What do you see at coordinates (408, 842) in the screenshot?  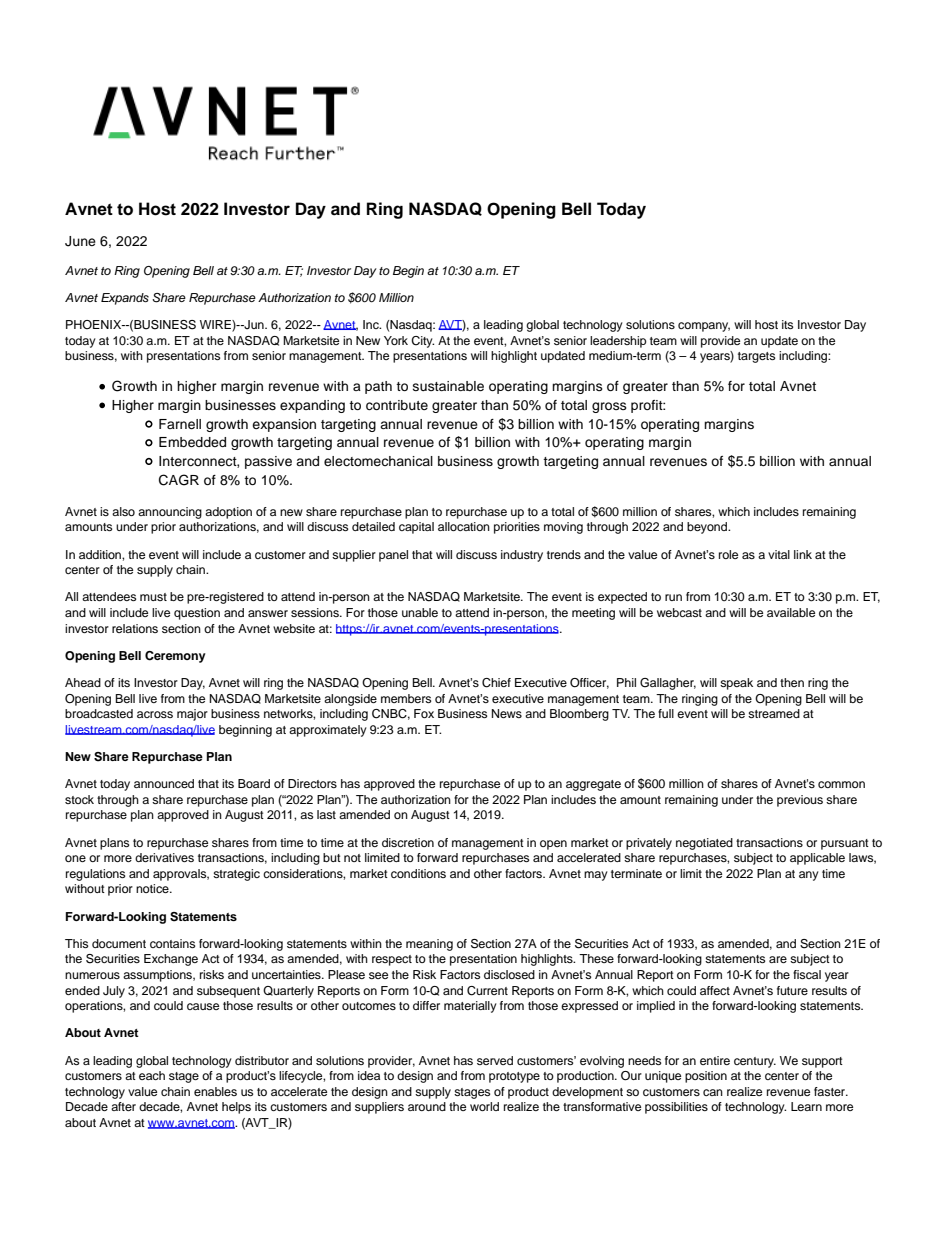 I see `discretion` at bounding box center [408, 842].
